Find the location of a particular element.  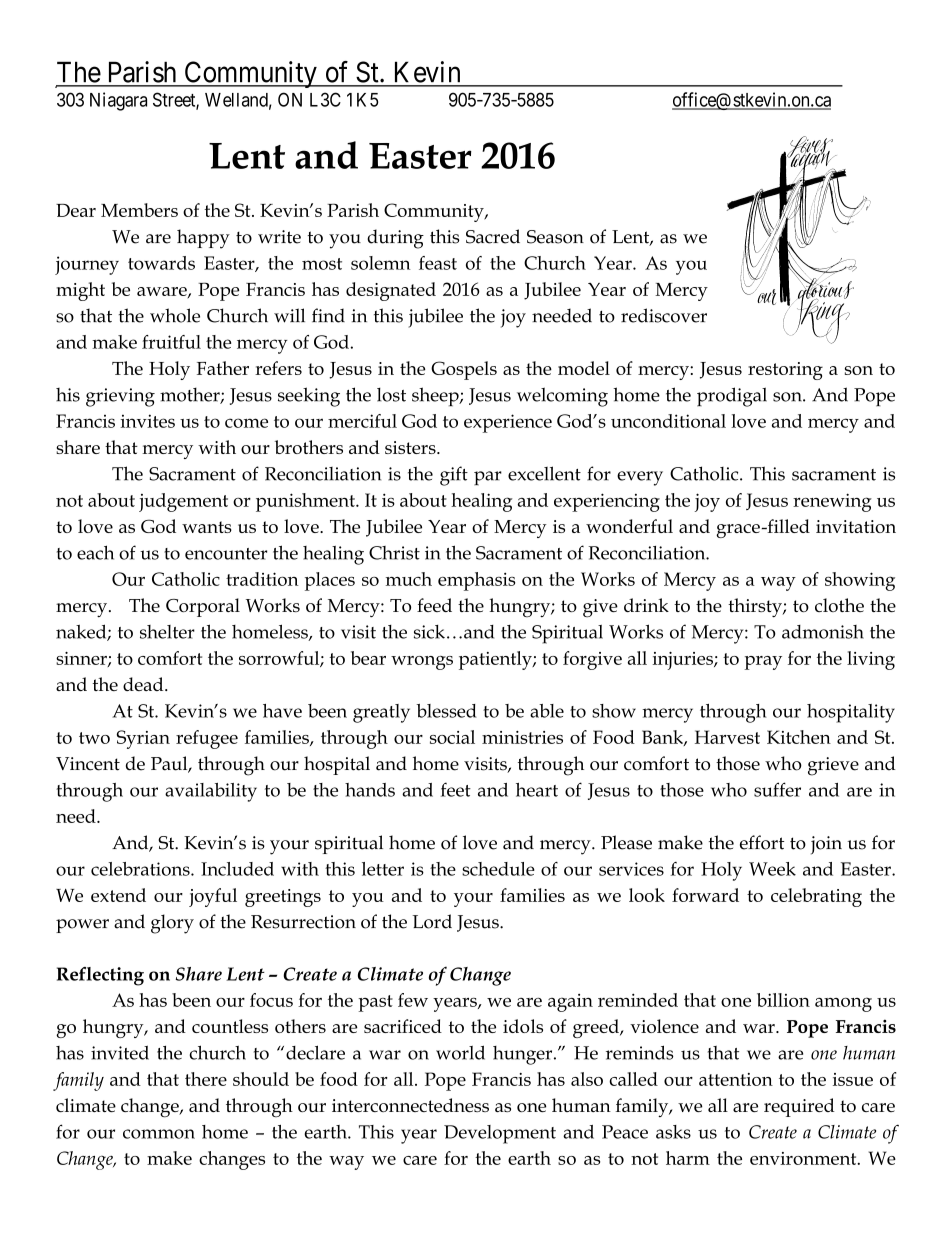

thirsty is located at coordinates (756, 607).
